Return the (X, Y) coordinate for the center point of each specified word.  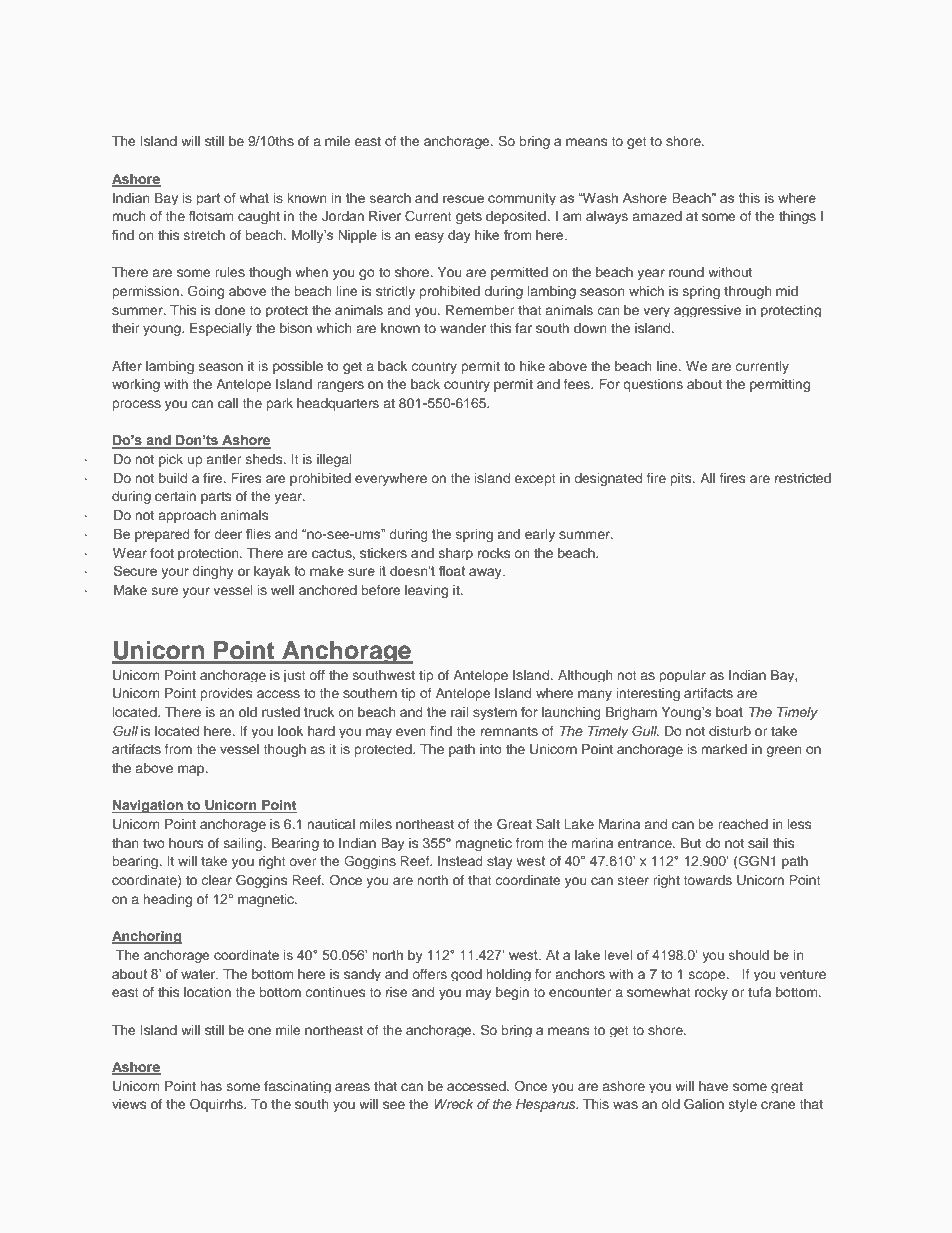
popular (682, 676)
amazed (657, 216)
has (211, 1086)
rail (459, 712)
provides (226, 694)
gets (469, 218)
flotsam (211, 216)
